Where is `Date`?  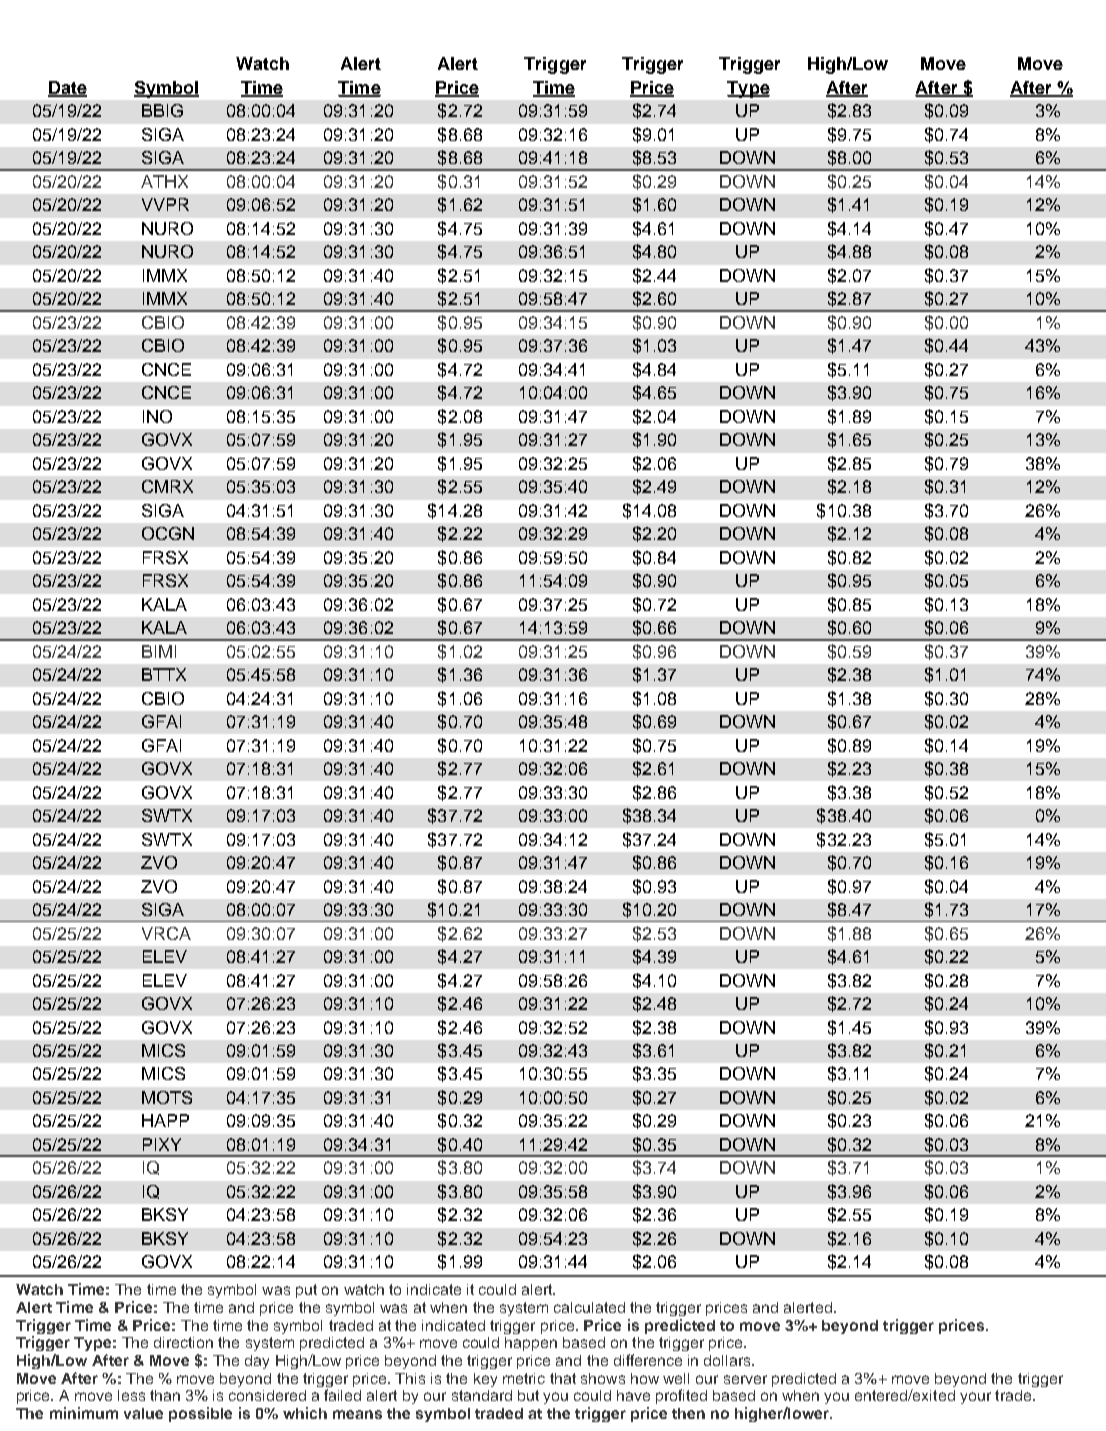
Date is located at coordinates (67, 89).
